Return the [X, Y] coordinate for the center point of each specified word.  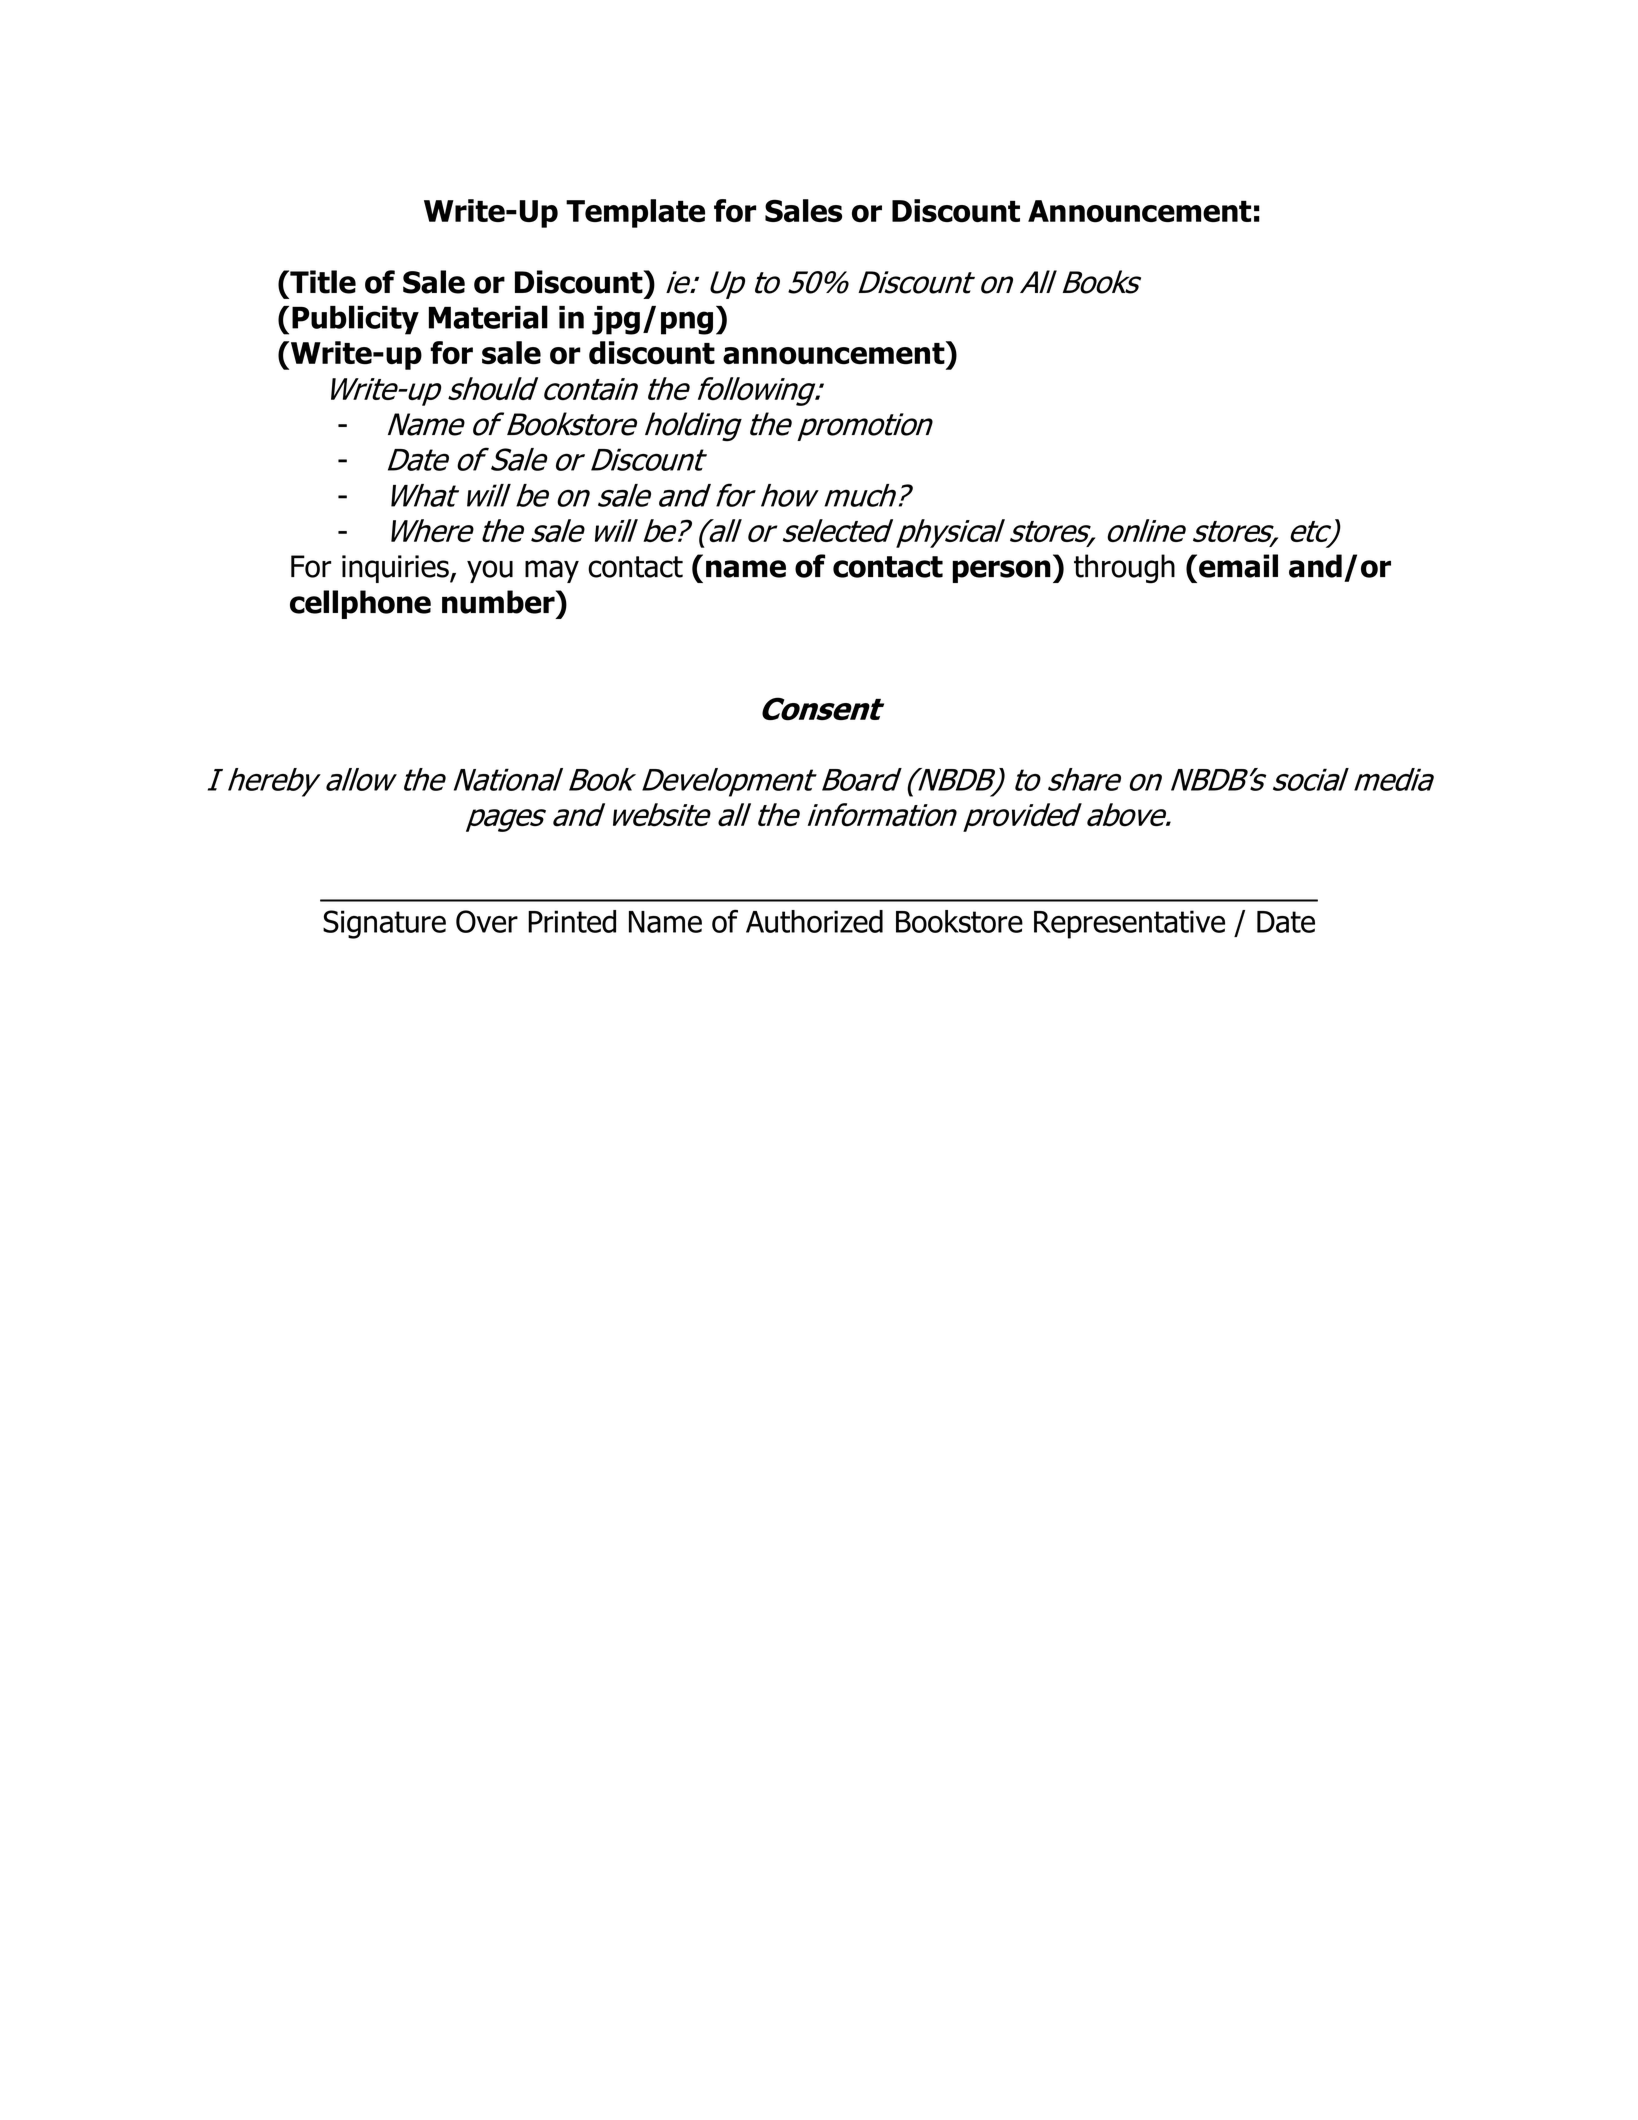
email [1238, 566]
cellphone [360, 604]
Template [635, 213]
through [1124, 569]
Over [487, 921]
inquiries [396, 569]
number [499, 602]
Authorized [814, 921]
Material [488, 317]
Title [322, 282]
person [1002, 571]
